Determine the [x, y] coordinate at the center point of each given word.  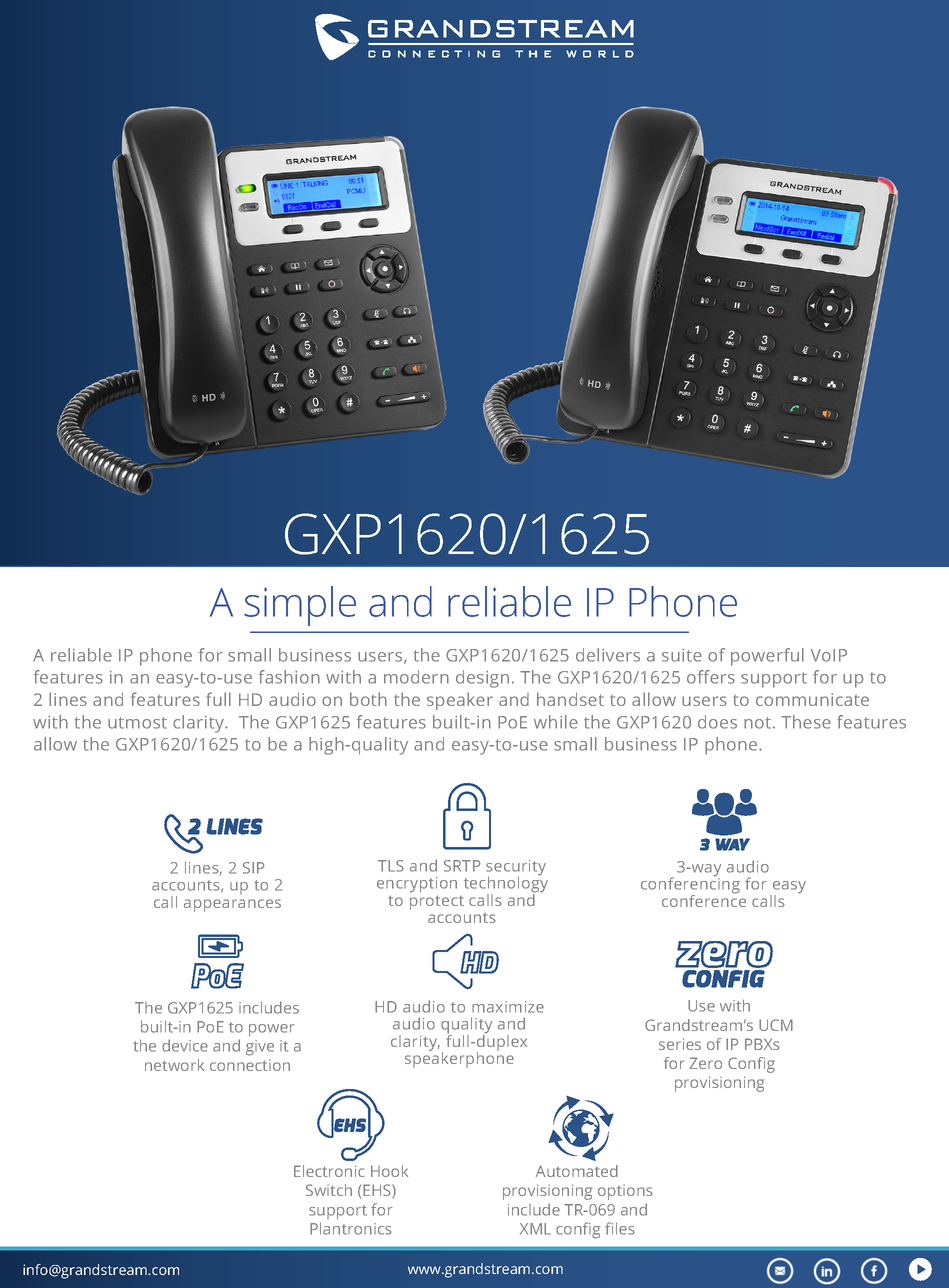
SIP [254, 868]
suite [682, 655]
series [680, 1044]
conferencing [690, 885]
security [516, 869]
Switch [329, 1190]
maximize [508, 1007]
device [185, 1045]
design [482, 679]
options [625, 1192]
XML [535, 1229]
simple [300, 606]
